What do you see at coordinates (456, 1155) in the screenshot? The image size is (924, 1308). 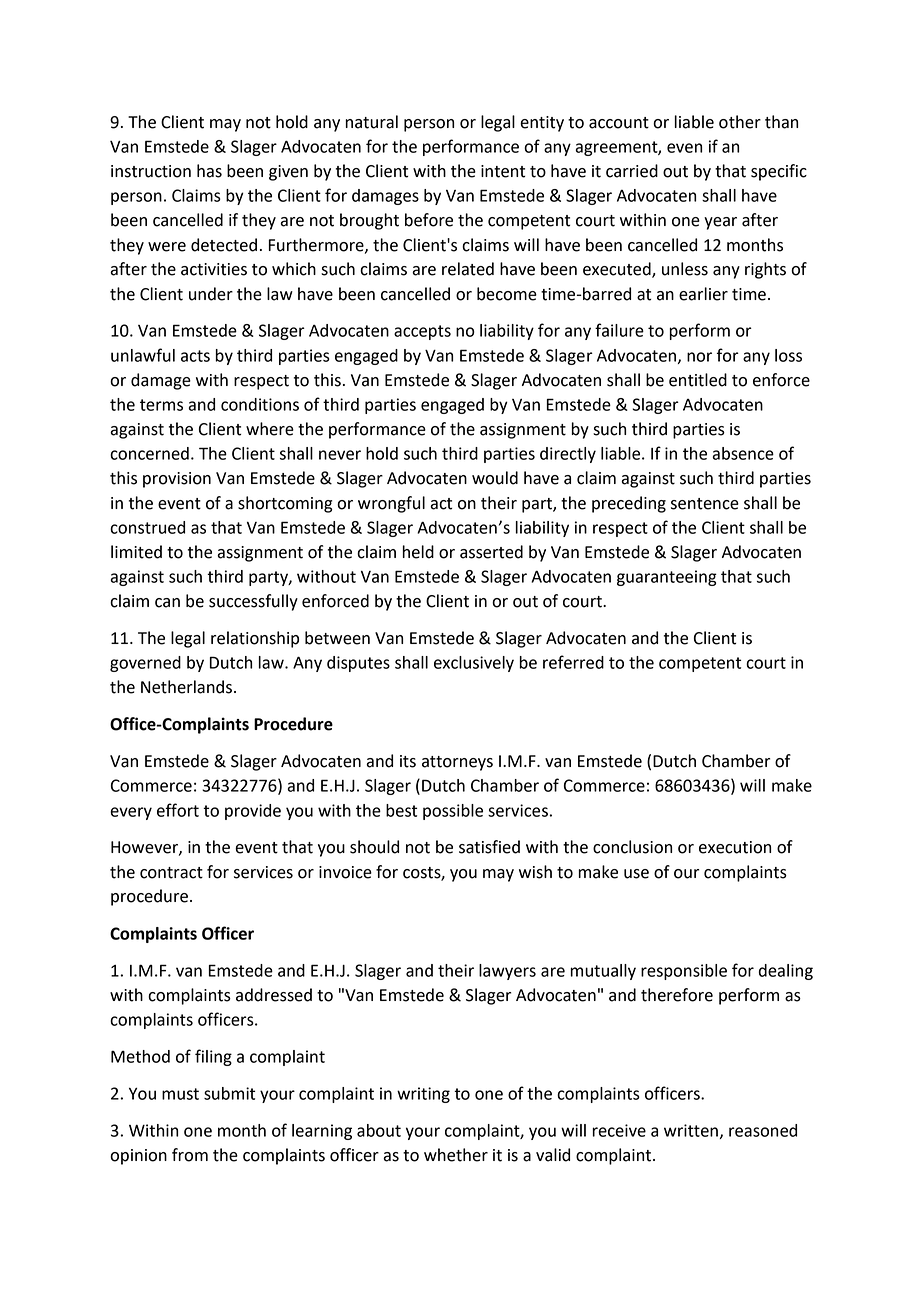 I see `whether` at bounding box center [456, 1155].
